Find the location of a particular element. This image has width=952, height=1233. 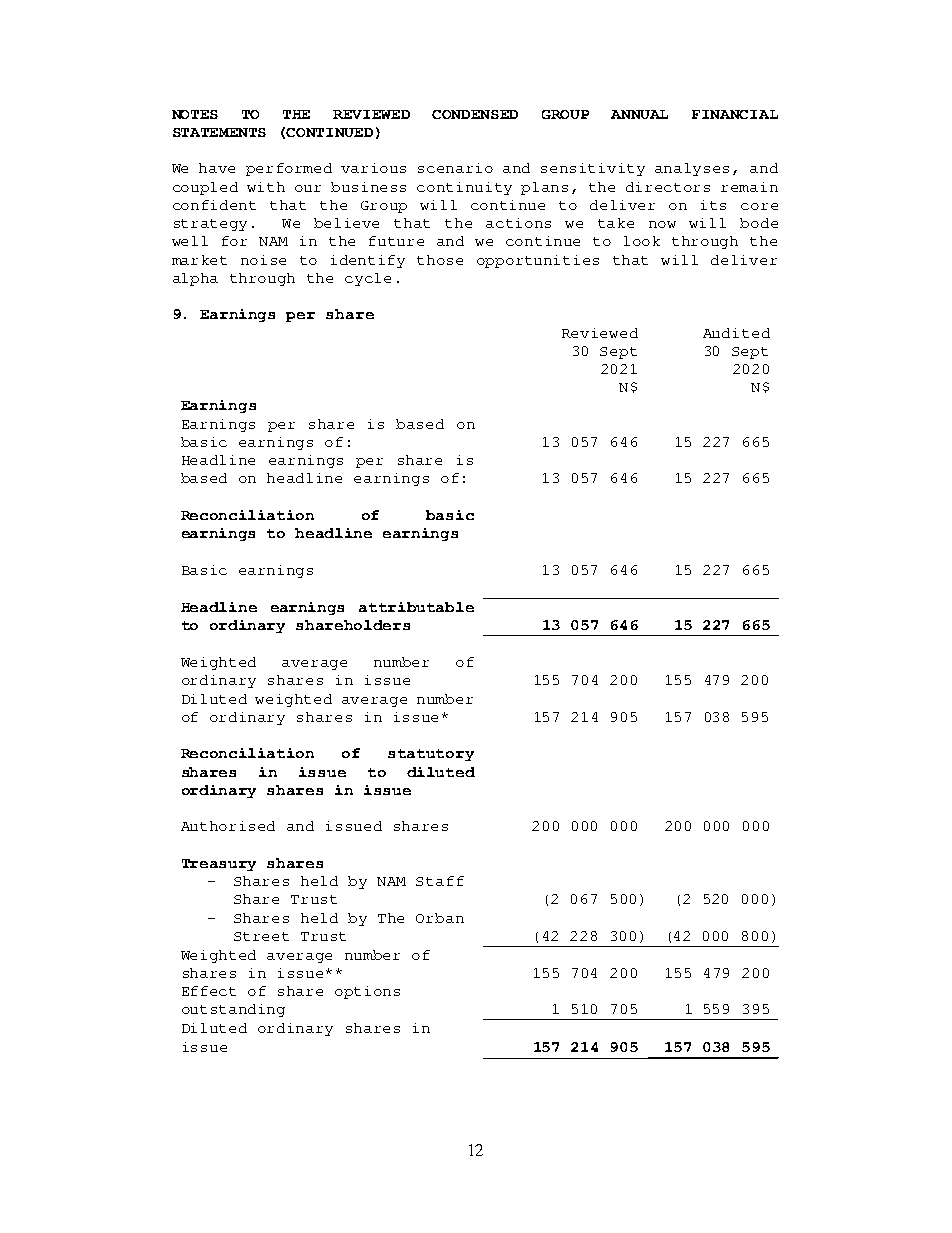

STATEMENTS is located at coordinates (219, 132).
